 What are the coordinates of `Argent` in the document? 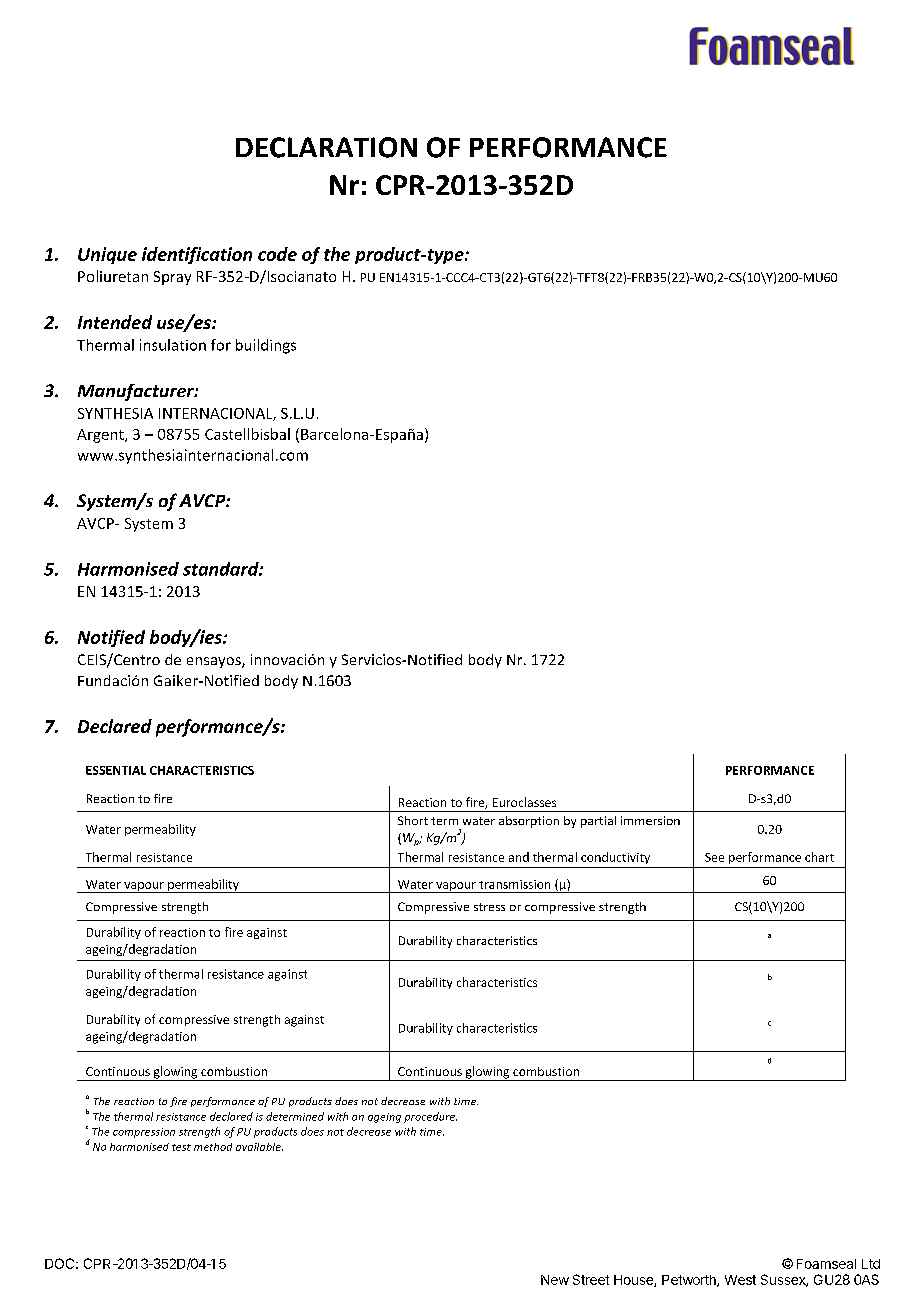 It's located at (101, 436).
